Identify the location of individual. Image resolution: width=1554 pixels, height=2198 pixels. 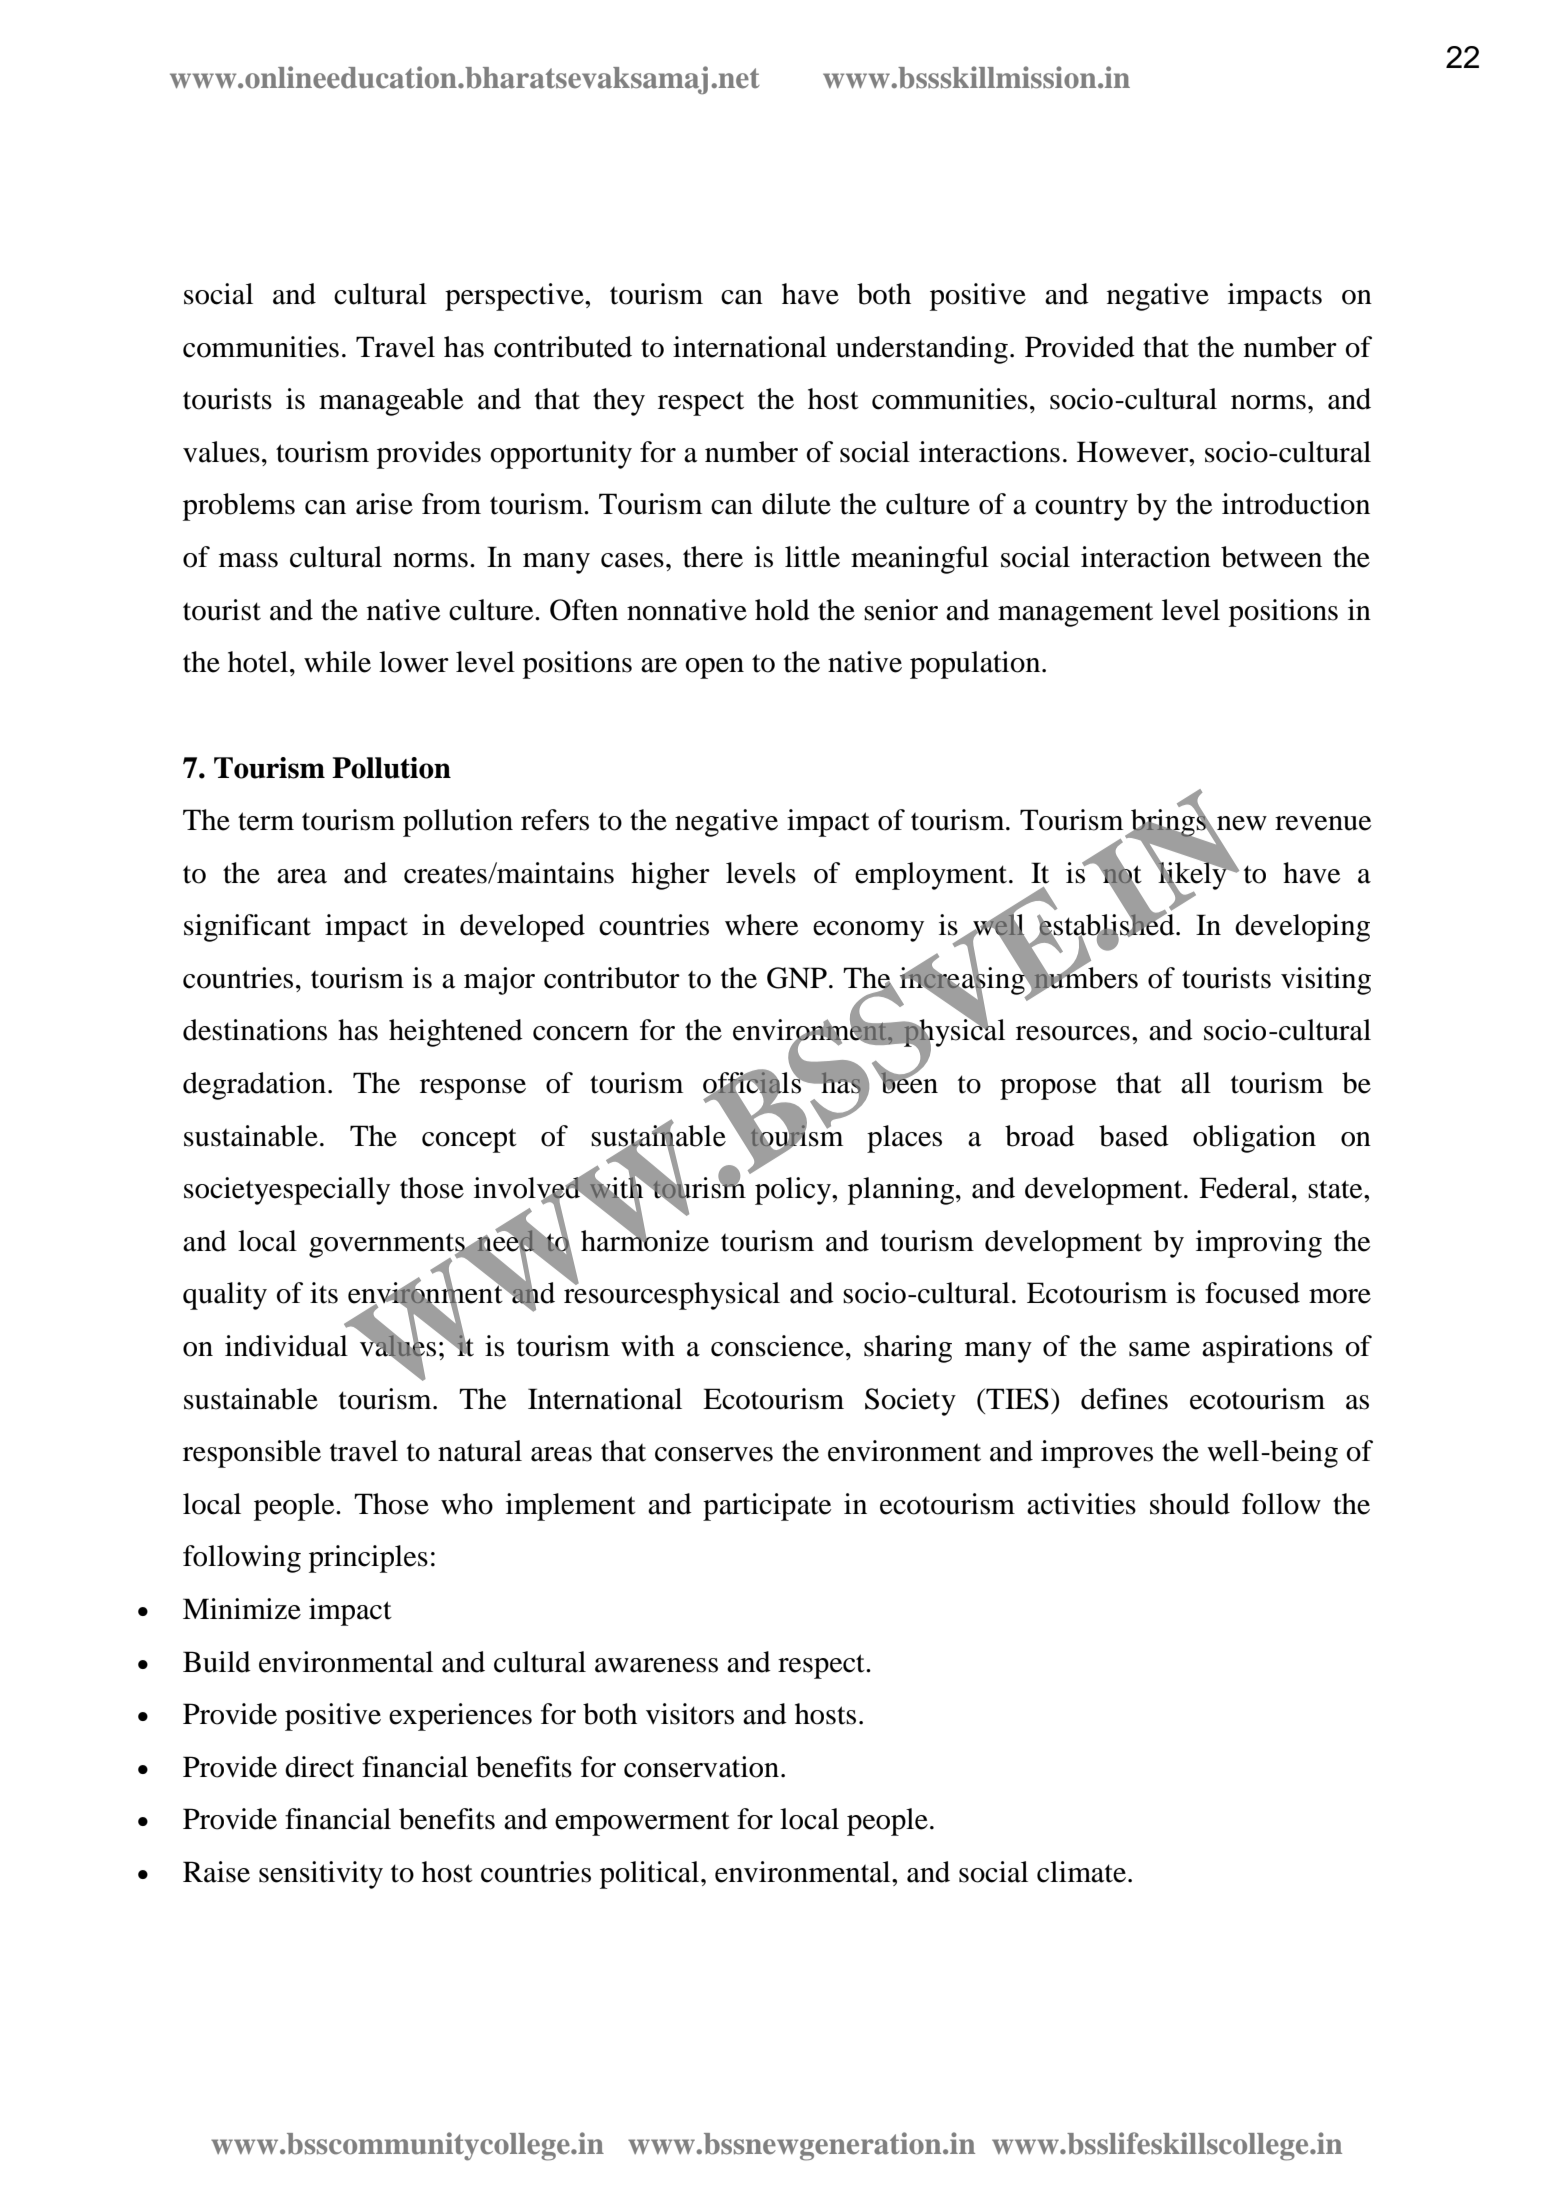
(286, 1346).
